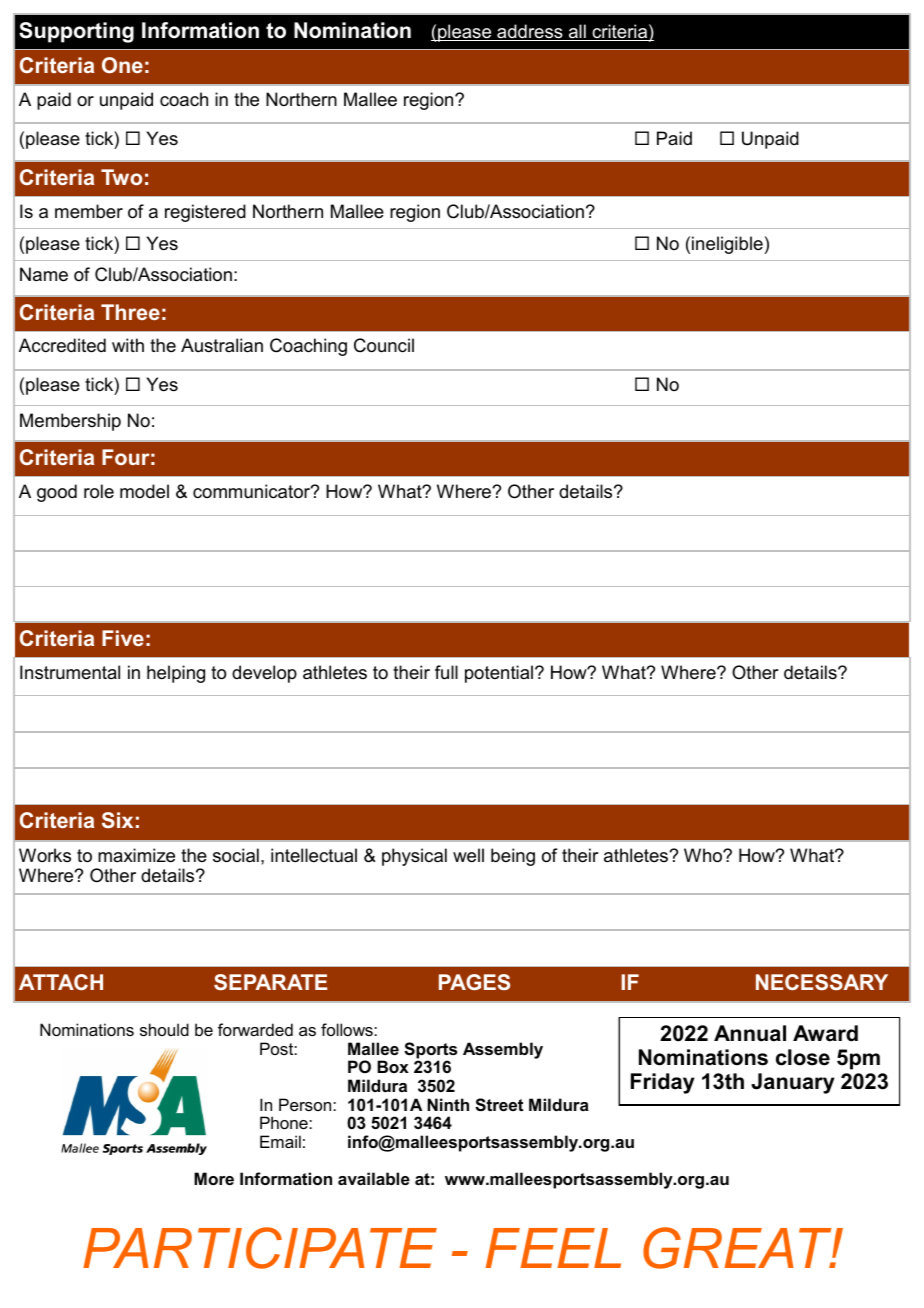  Describe the element at coordinates (530, 32) in the screenshot. I see `address` at that location.
